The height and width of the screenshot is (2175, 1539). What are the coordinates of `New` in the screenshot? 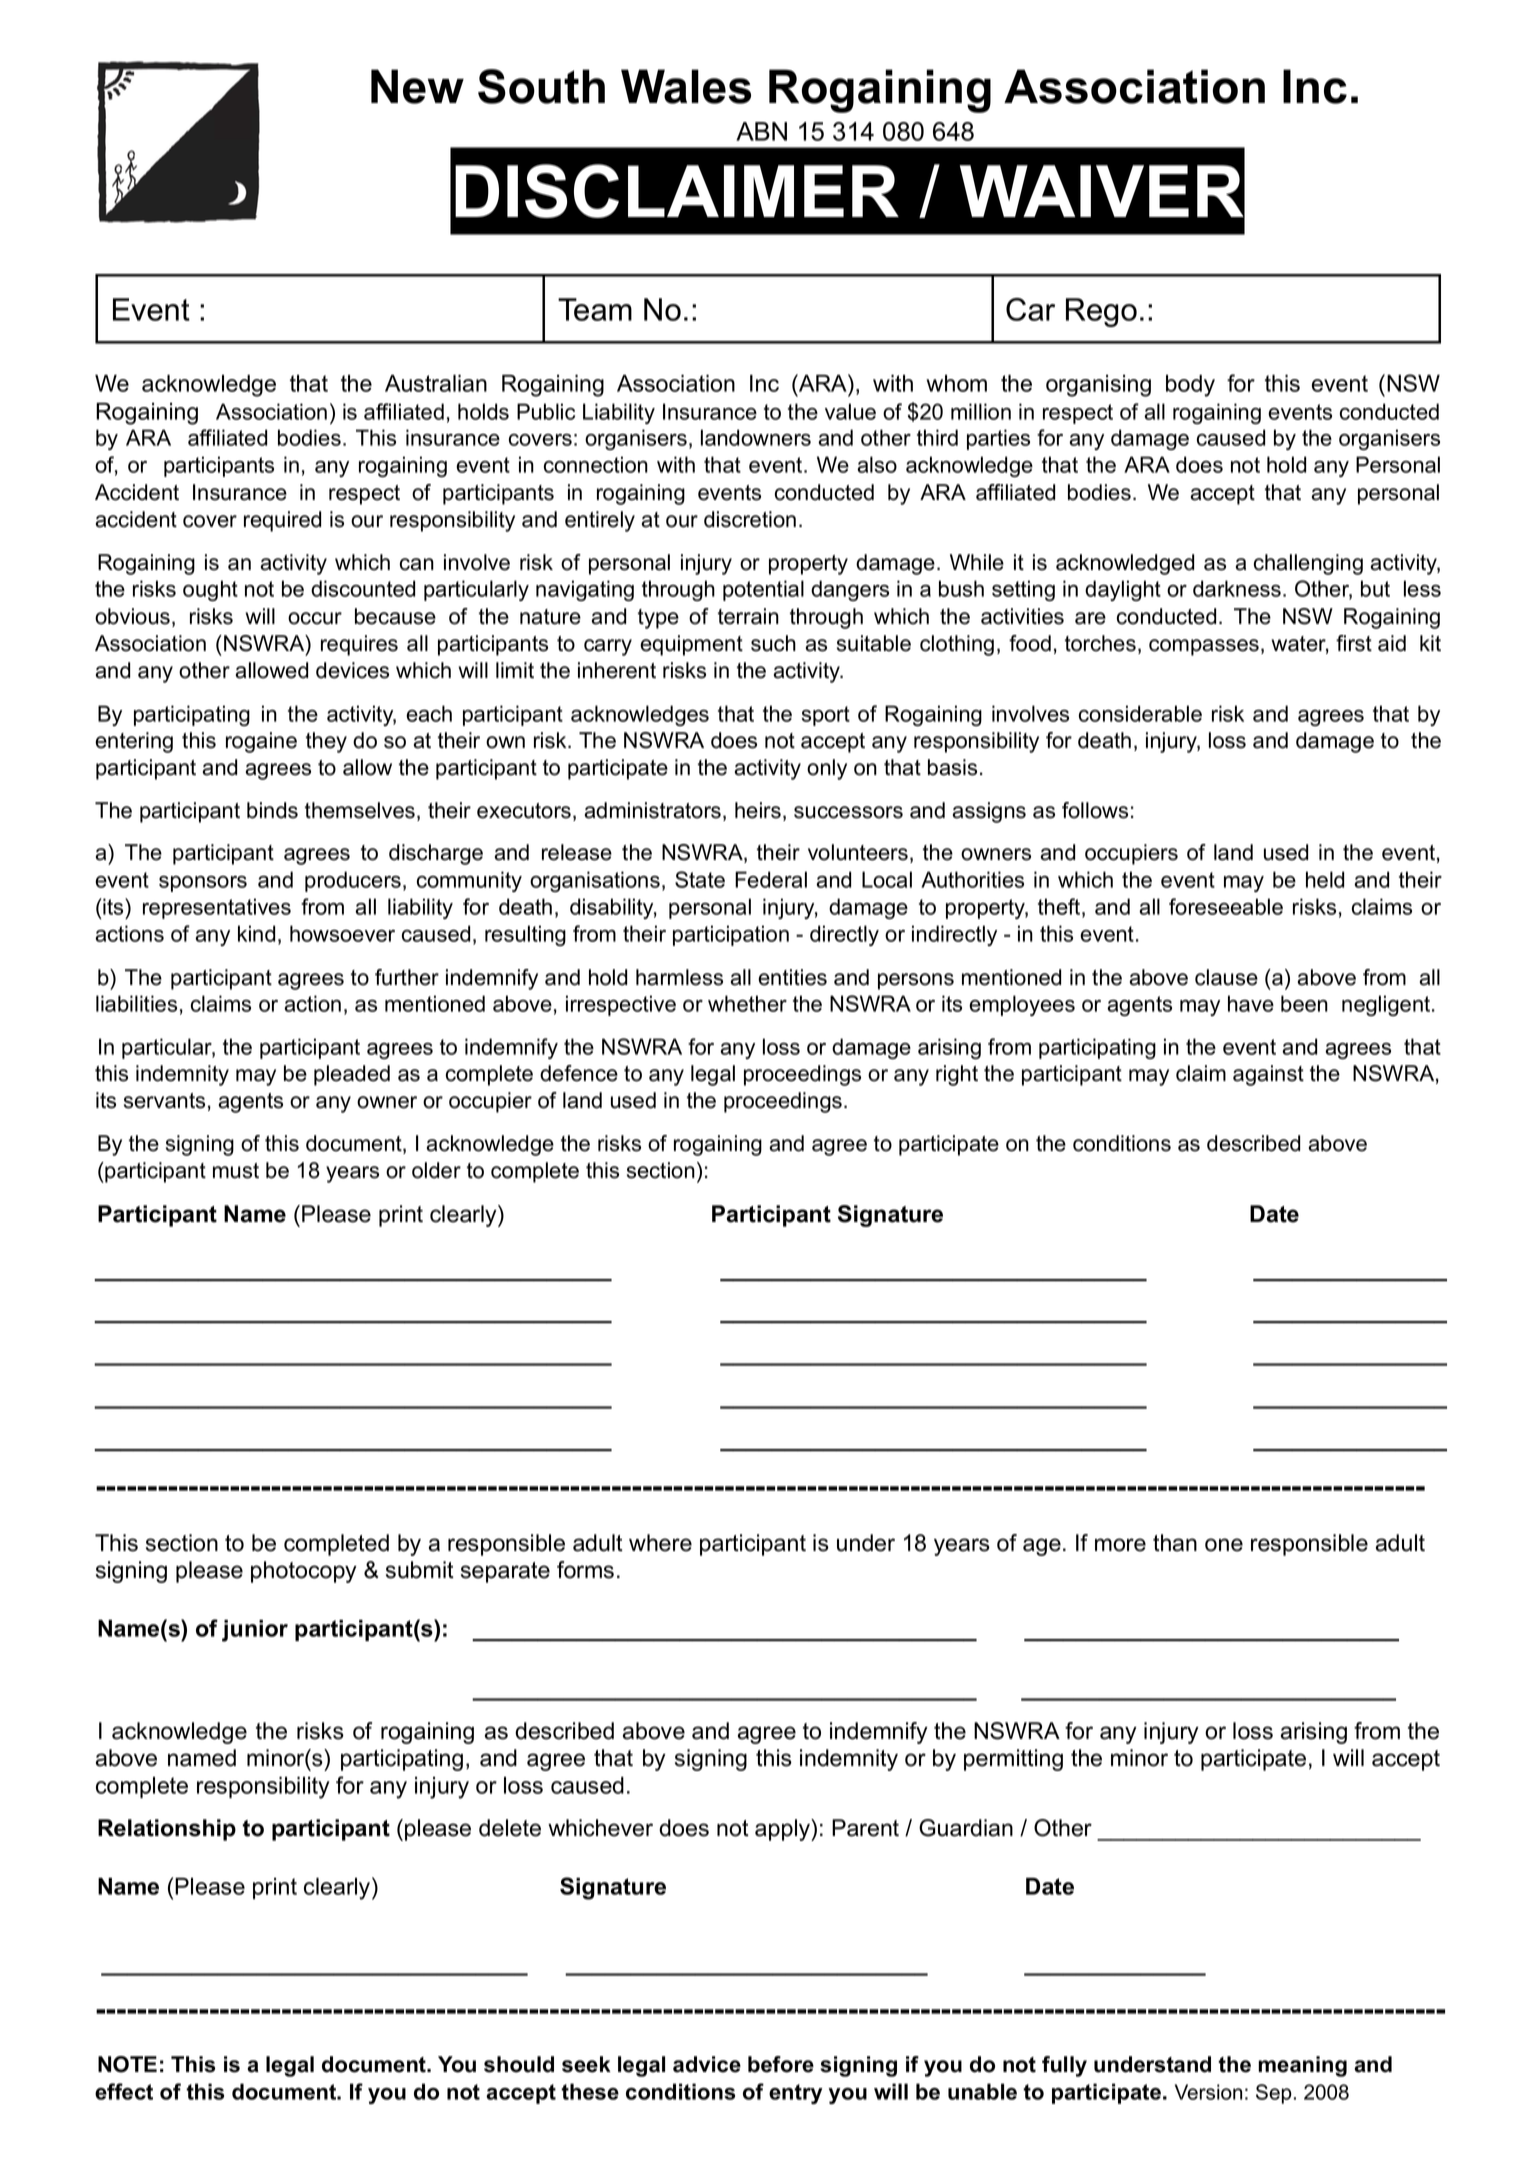 It's located at (417, 86).
